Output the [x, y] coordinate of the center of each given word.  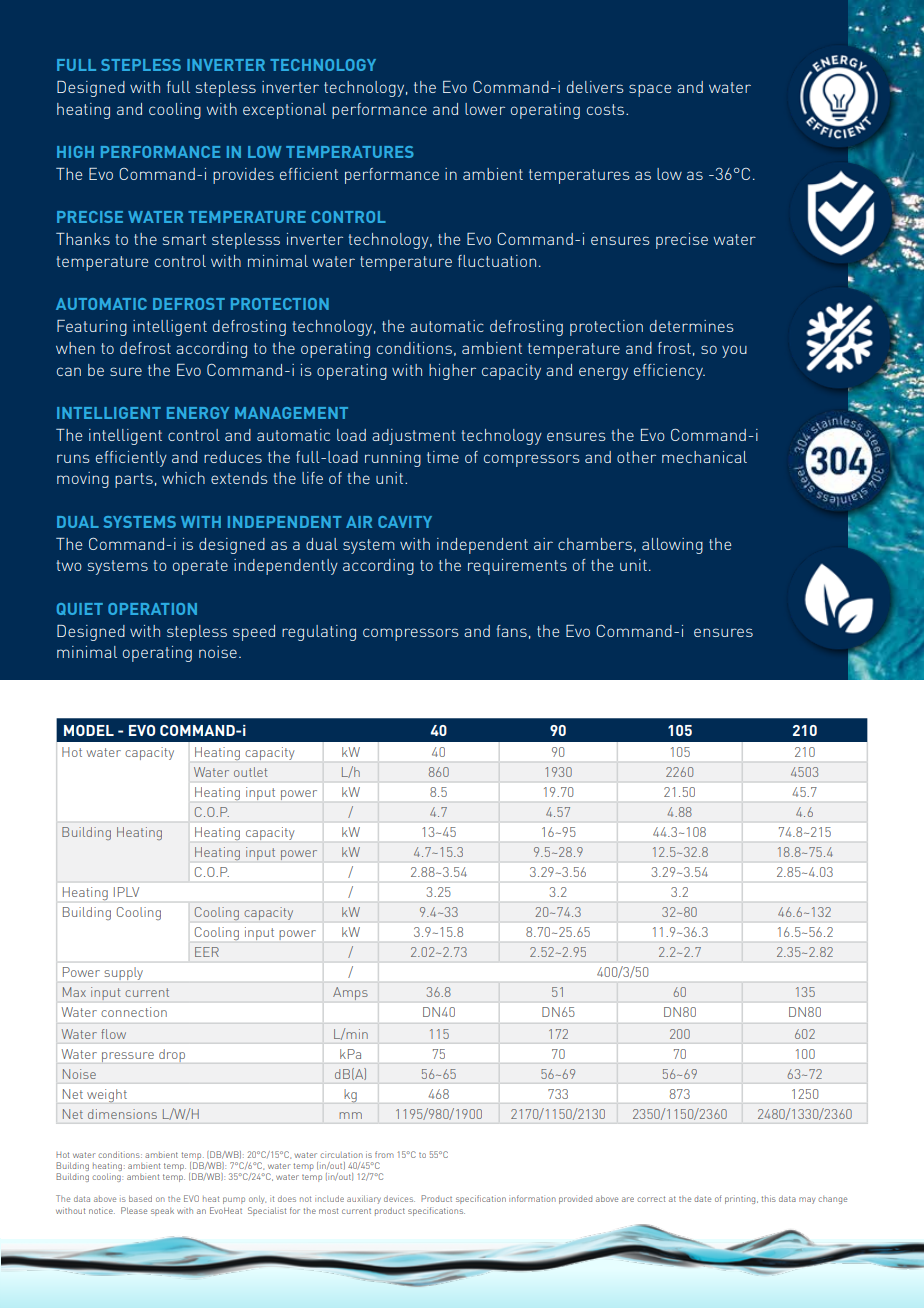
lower [485, 109]
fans [511, 631]
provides [243, 176]
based [140, 1198]
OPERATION [152, 609]
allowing [672, 546]
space [650, 90]
